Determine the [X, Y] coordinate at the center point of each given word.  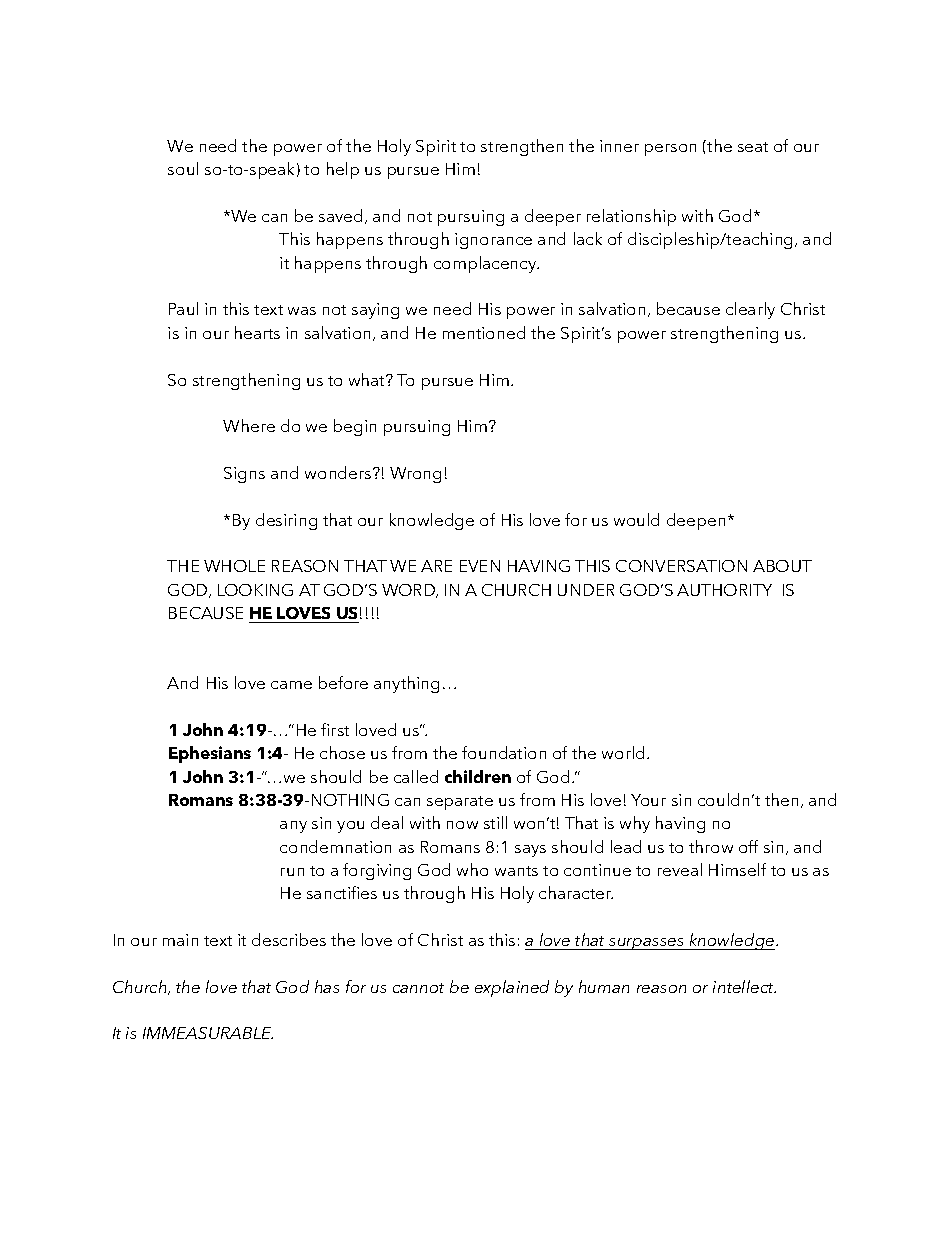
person [670, 150]
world [623, 752]
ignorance [493, 241]
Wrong [415, 475]
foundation [504, 752]
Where [249, 425]
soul [183, 168]
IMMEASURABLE [208, 1033]
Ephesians [210, 754]
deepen [696, 521]
